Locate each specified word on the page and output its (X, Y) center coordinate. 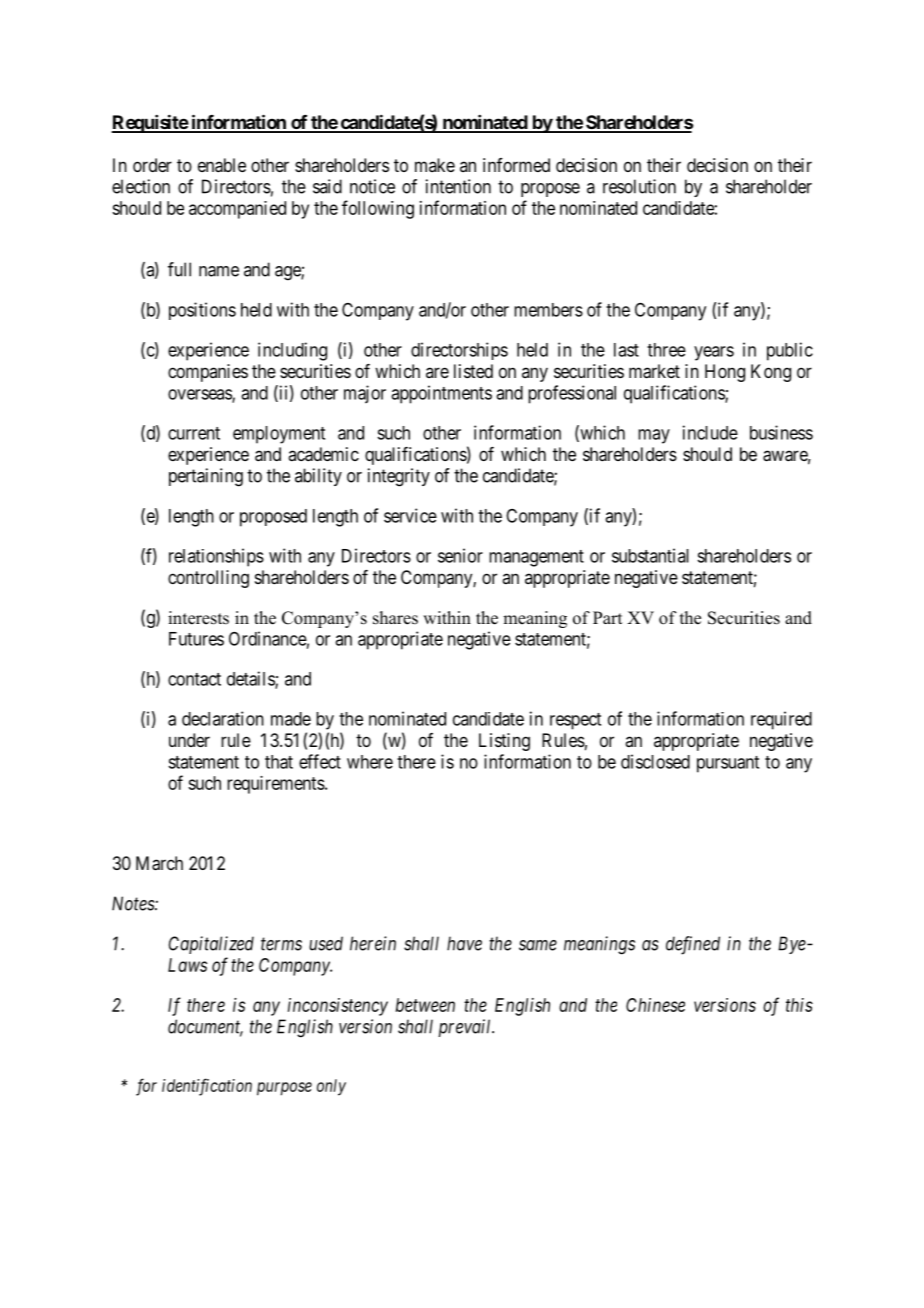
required (781, 720)
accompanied (237, 210)
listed (473, 371)
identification (207, 1087)
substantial (650, 555)
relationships (216, 557)
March (159, 863)
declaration (223, 718)
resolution (639, 186)
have (464, 943)
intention (458, 186)
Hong (725, 373)
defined (693, 945)
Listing (504, 742)
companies (208, 373)
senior (460, 555)
